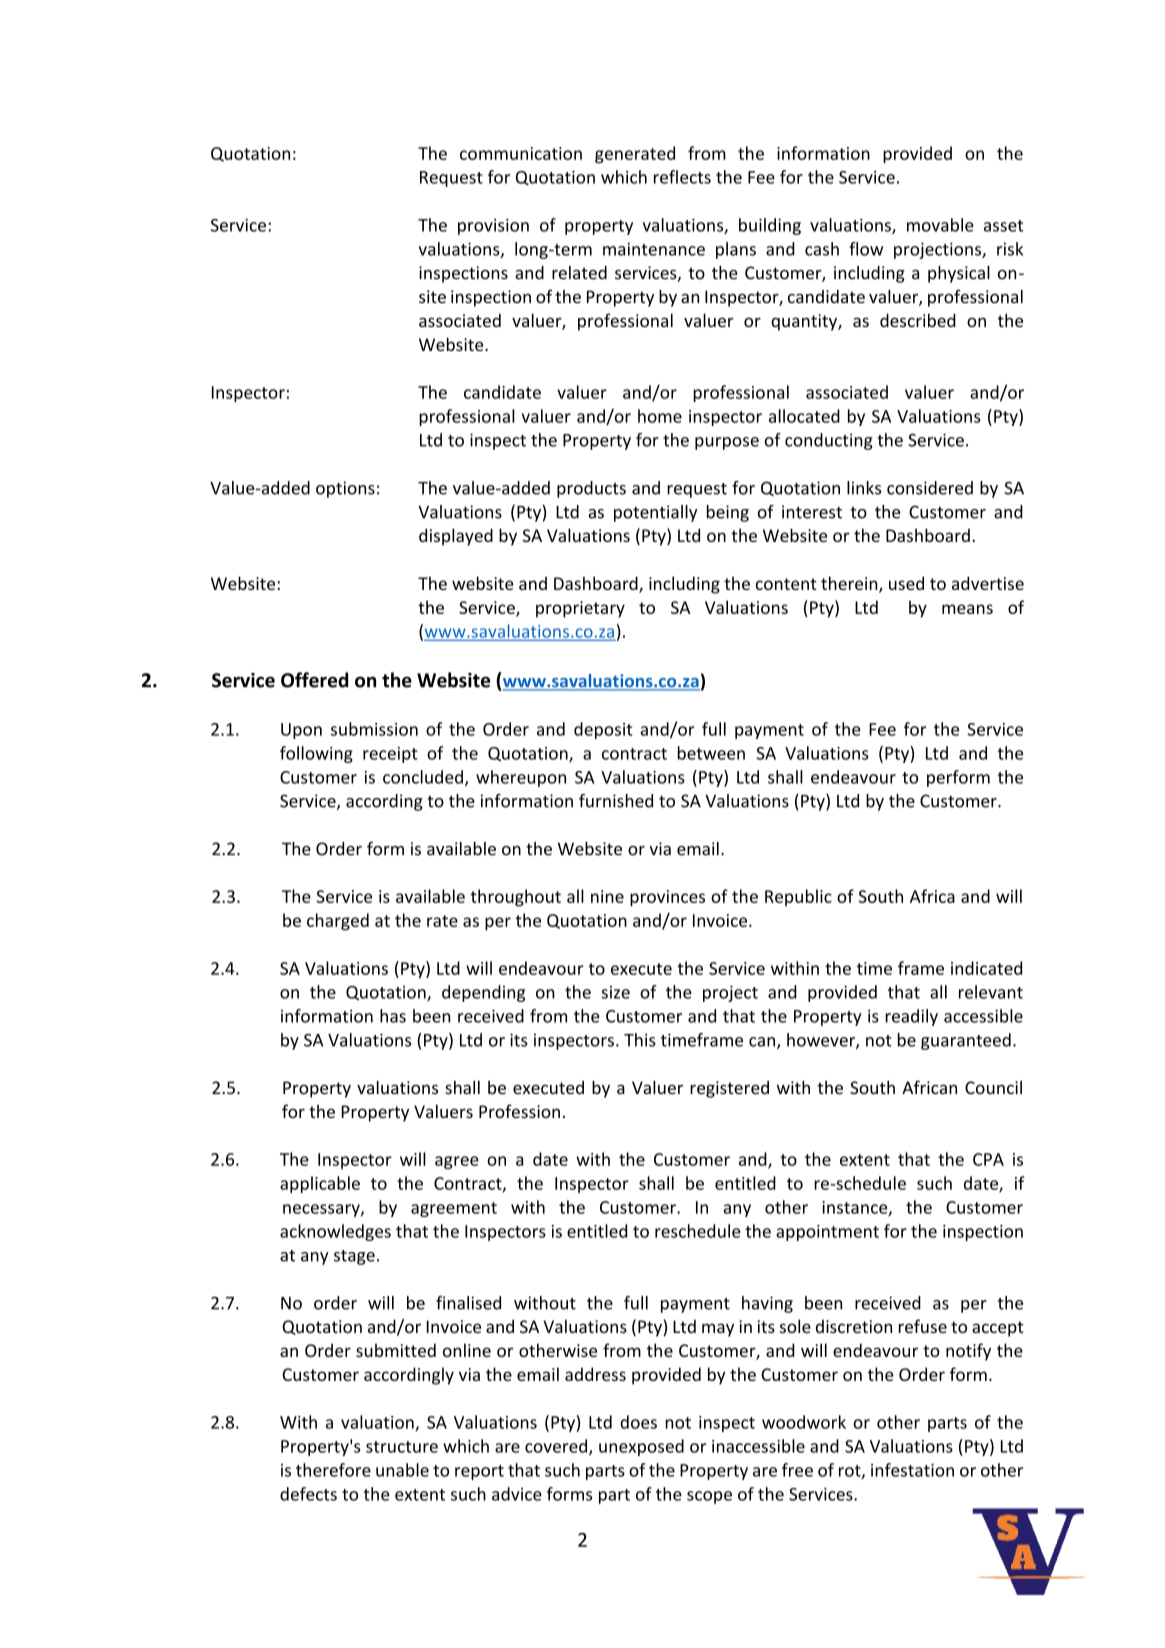  Describe the element at coordinates (940, 225) in the screenshot. I see `movable` at that location.
